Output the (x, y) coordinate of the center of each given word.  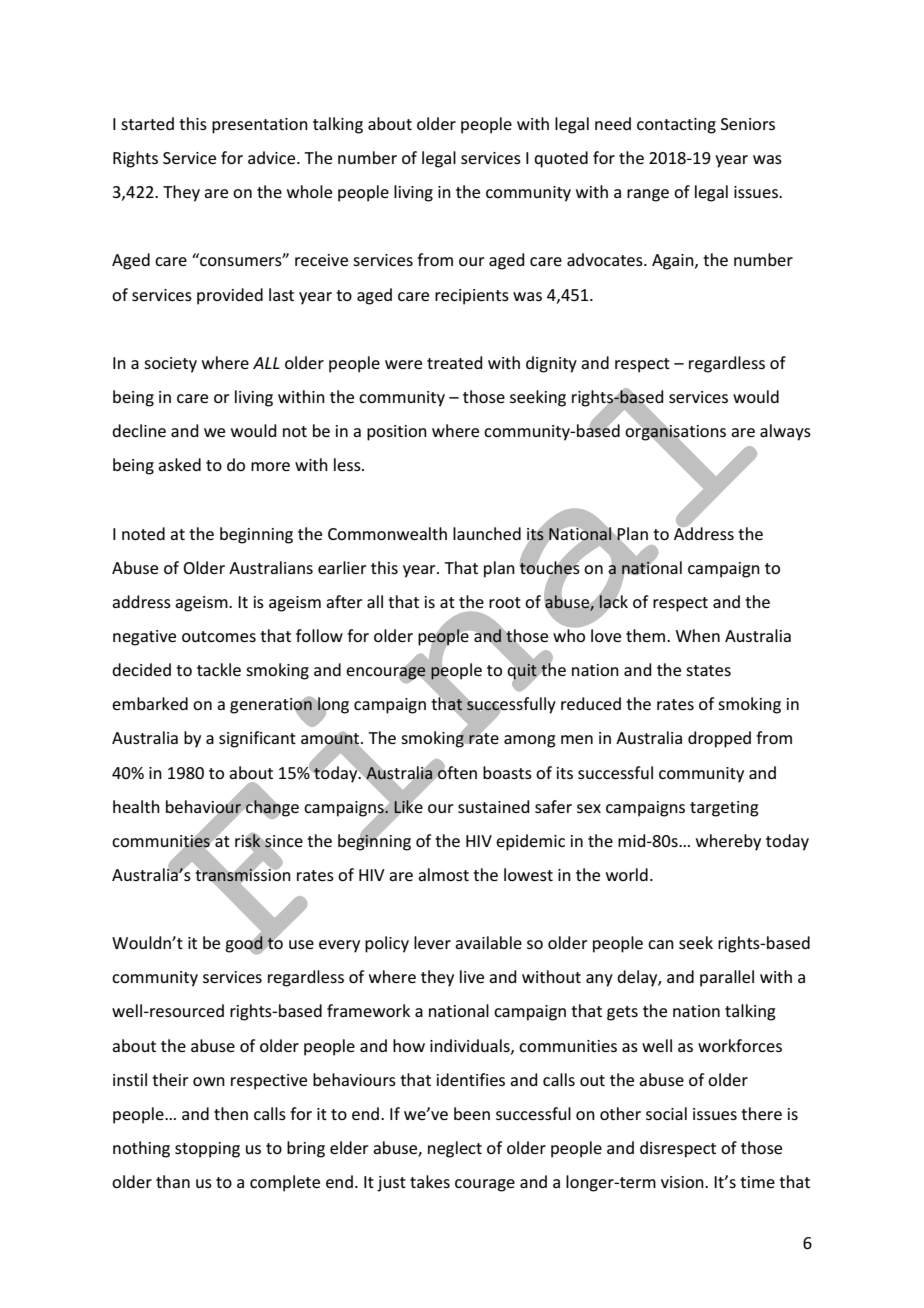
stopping (207, 1150)
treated (455, 362)
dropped (719, 739)
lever (432, 942)
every (339, 946)
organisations (675, 433)
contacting (676, 126)
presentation (260, 126)
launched (487, 533)
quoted (561, 159)
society (170, 365)
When (698, 635)
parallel (727, 978)
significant (257, 739)
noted (143, 533)
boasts (507, 772)
